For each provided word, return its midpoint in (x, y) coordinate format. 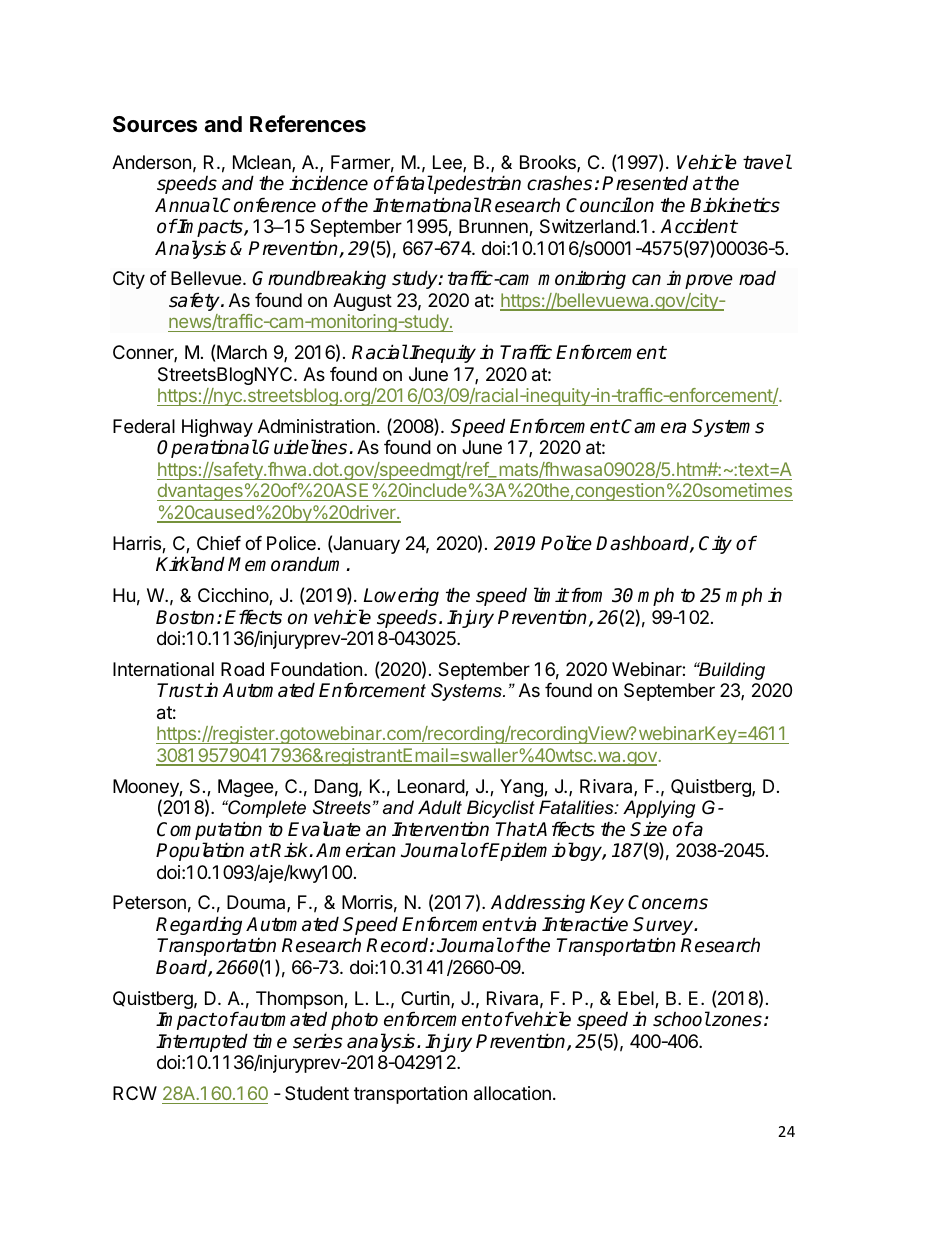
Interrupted (202, 1042)
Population (200, 851)
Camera (653, 426)
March (242, 352)
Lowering (401, 596)
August (362, 302)
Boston (185, 617)
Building (731, 671)
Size (648, 829)
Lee (448, 163)
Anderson (151, 162)
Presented (645, 183)
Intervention (440, 829)
